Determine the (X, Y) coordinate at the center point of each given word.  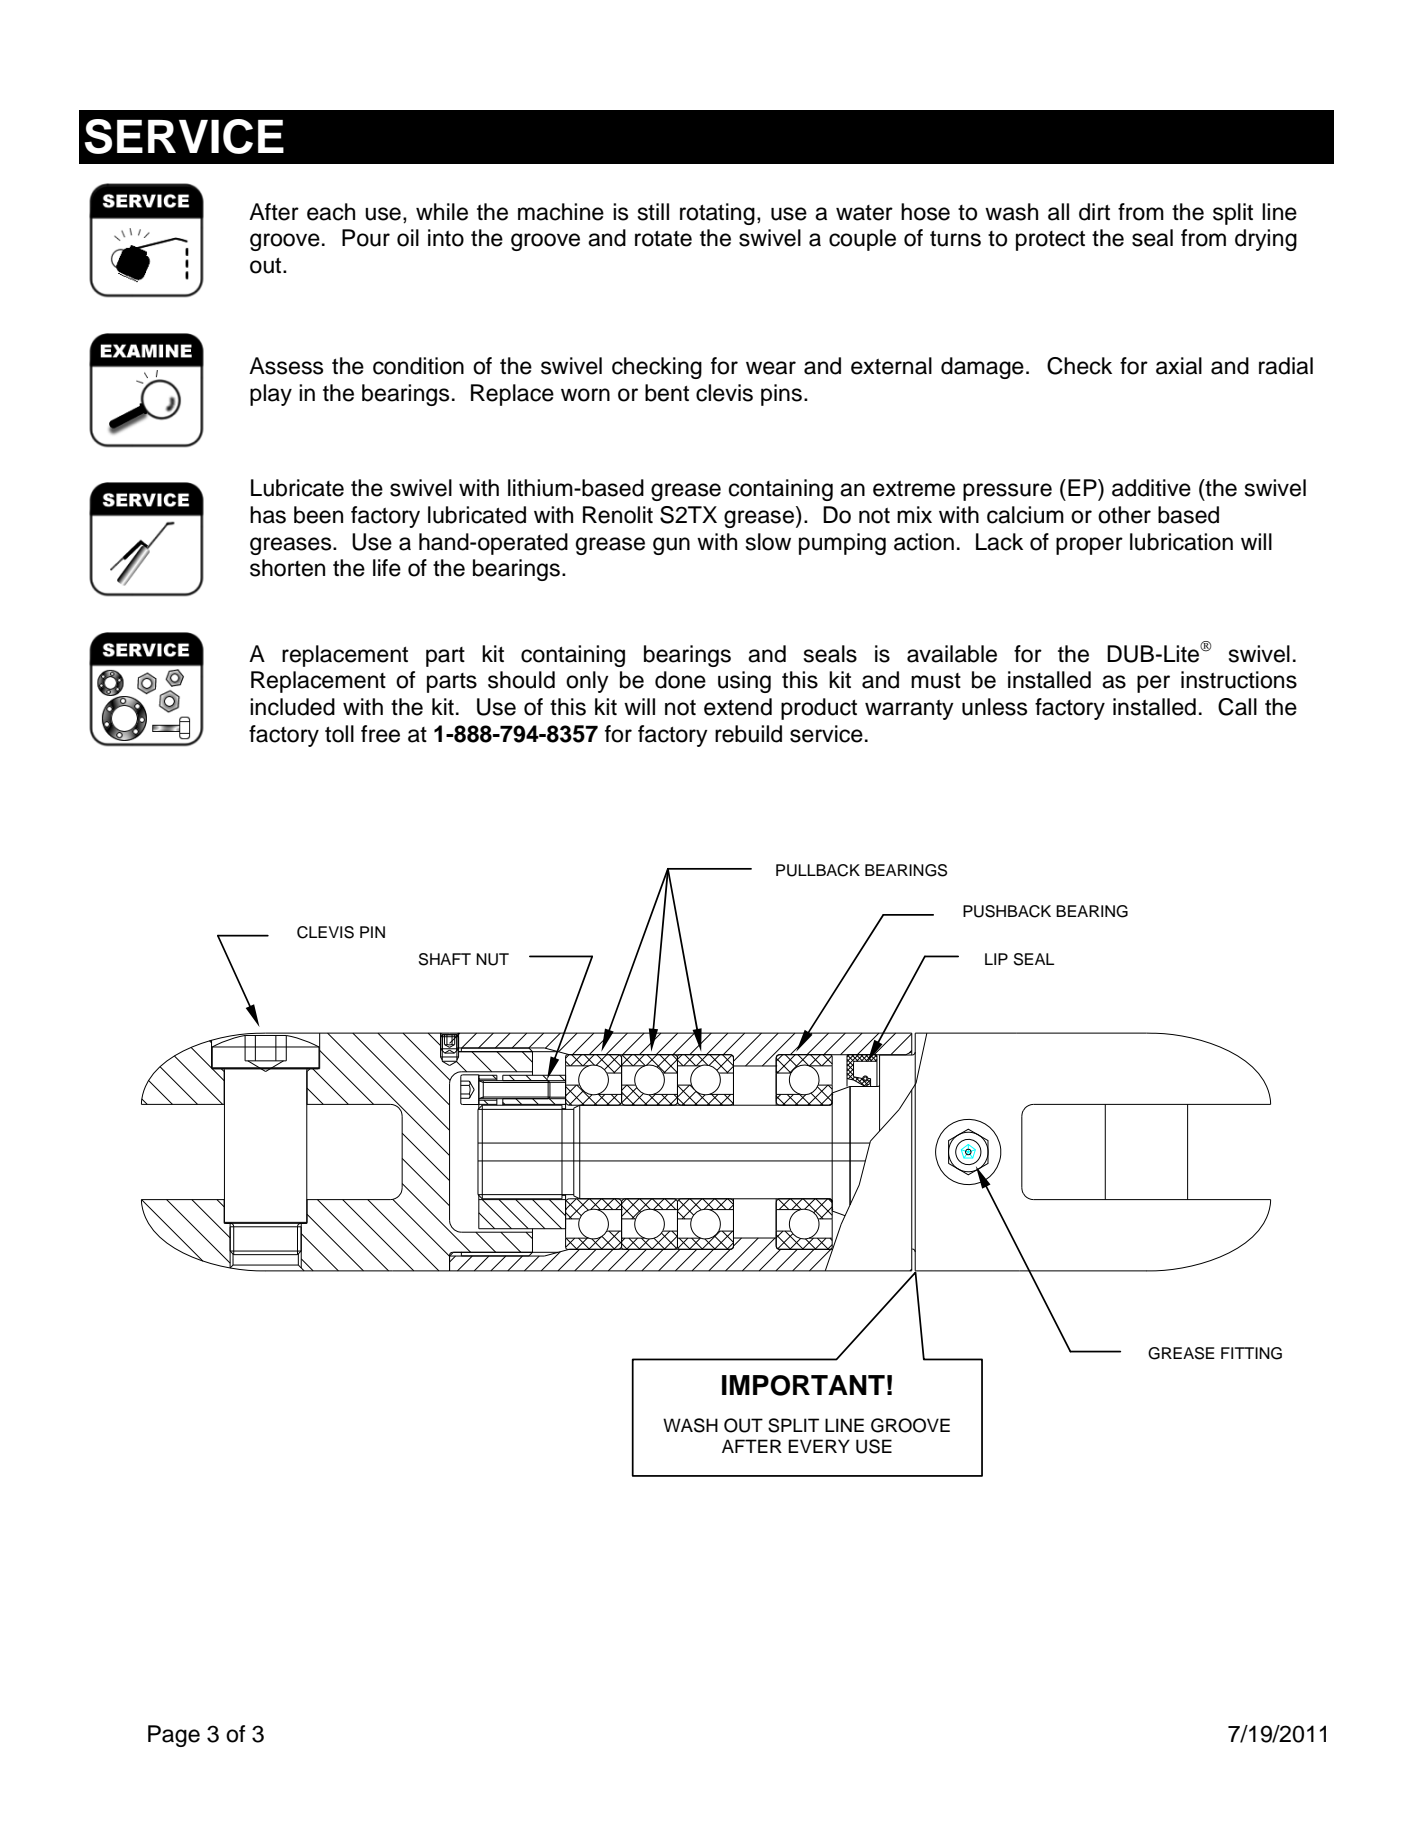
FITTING (1251, 1353)
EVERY (819, 1446)
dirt (1094, 212)
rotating (717, 214)
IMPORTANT (803, 1385)
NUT (492, 959)
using (744, 682)
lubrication (1181, 542)
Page (174, 1736)
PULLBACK (818, 870)
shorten (287, 568)
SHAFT (445, 959)
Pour (366, 238)
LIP (996, 959)
